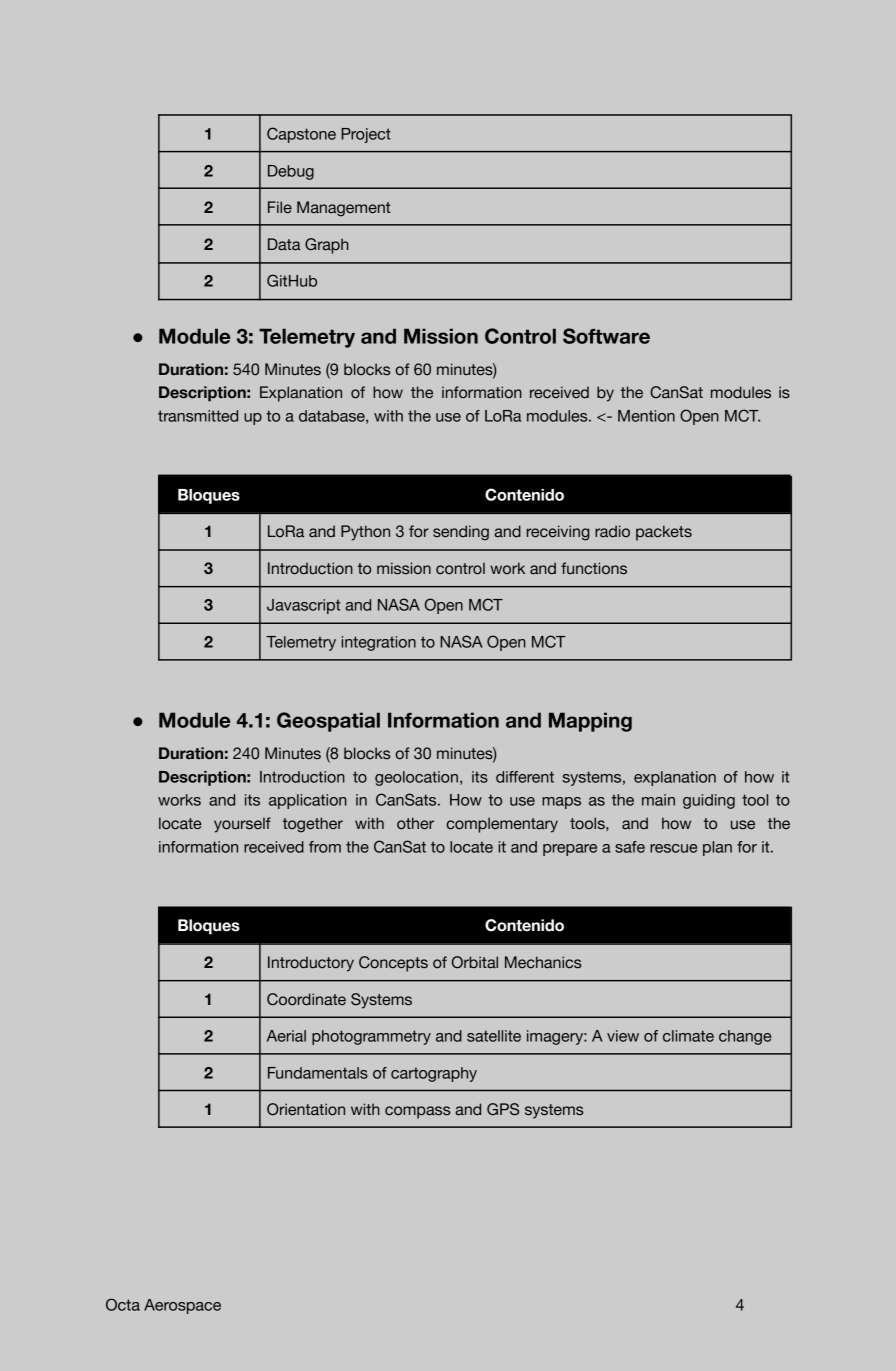  Describe the element at coordinates (590, 722) in the document. I see `Mapping` at that location.
